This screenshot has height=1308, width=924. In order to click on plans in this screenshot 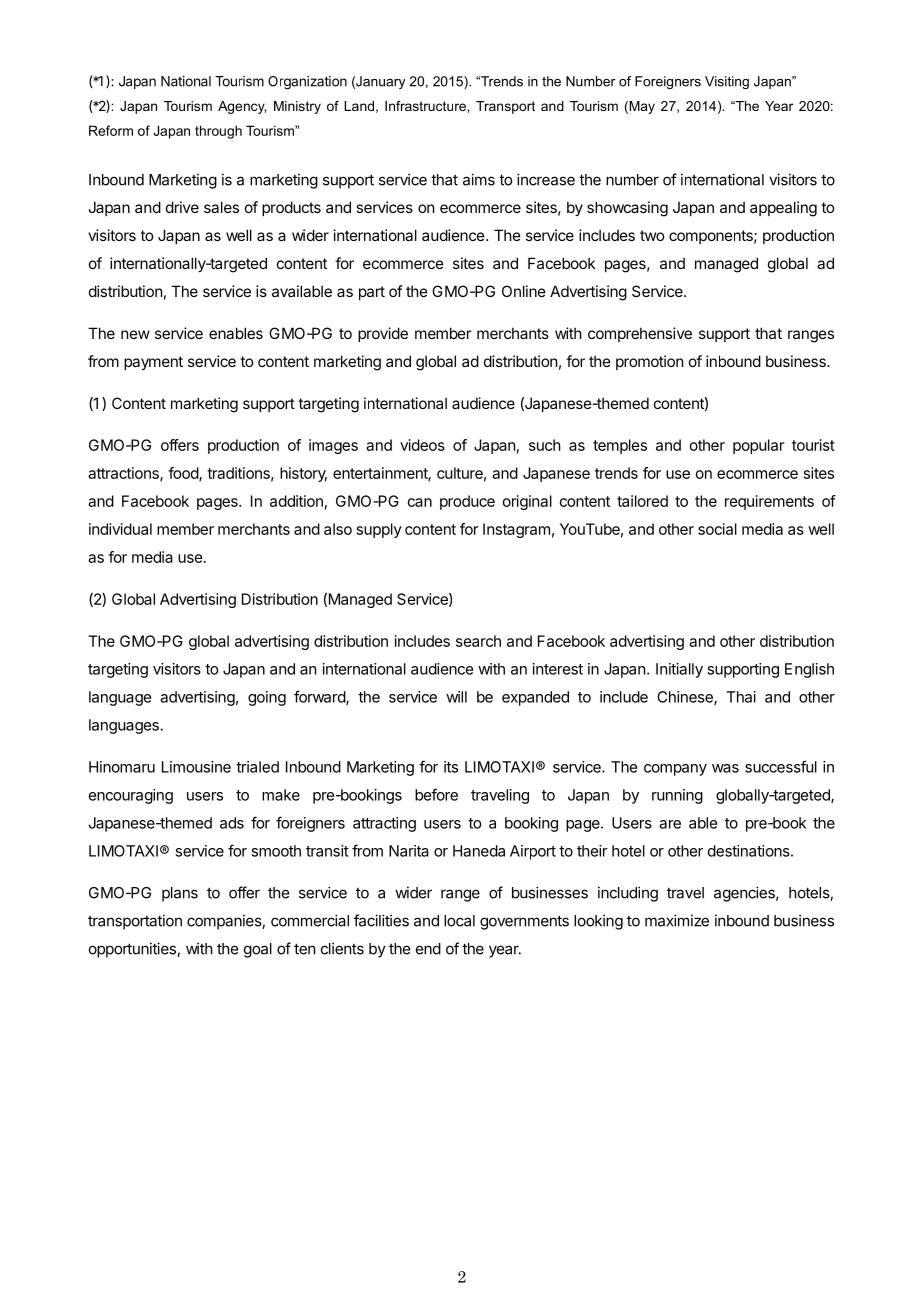, I will do `click(180, 894)`.
